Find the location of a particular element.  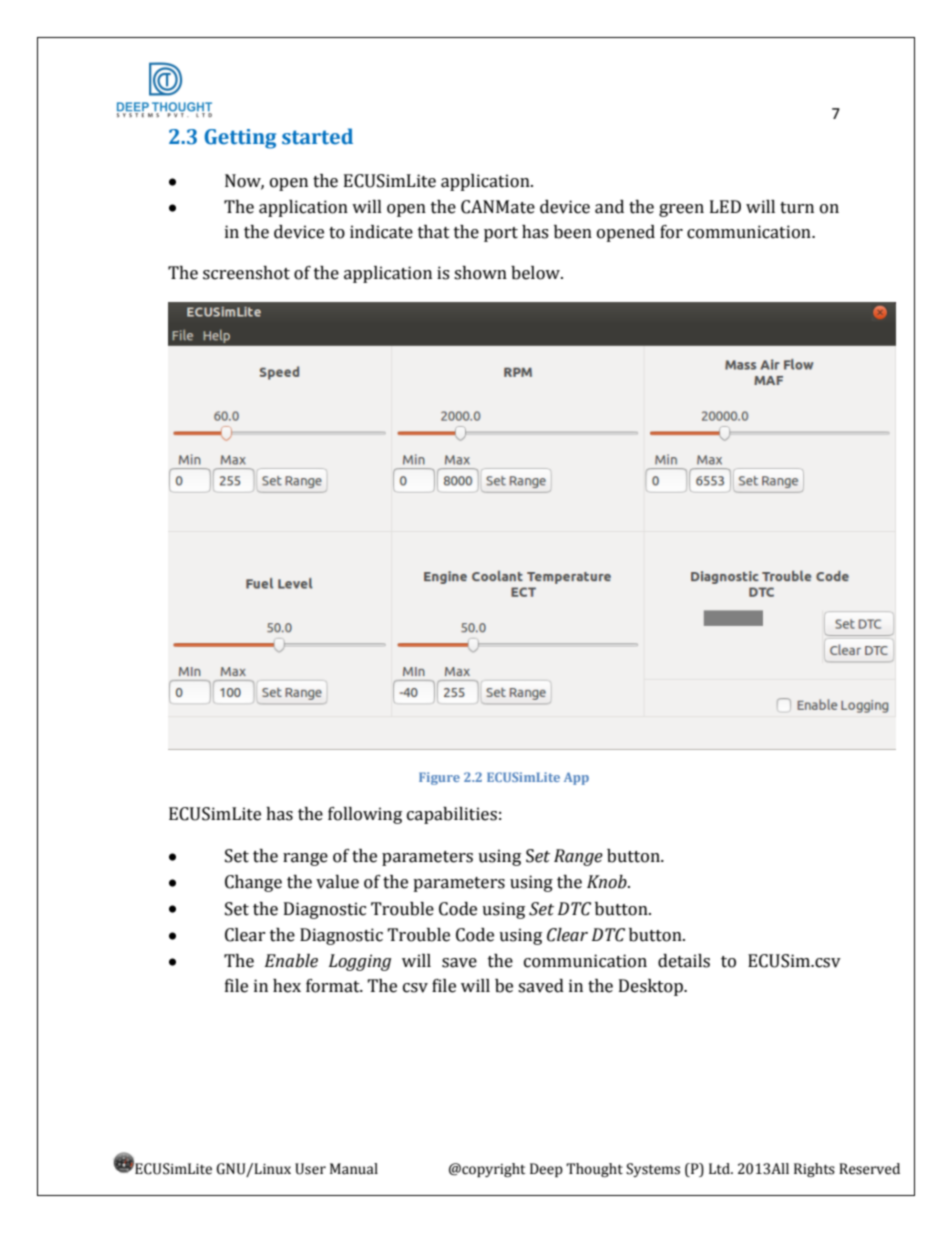

below is located at coordinates (536, 273).
